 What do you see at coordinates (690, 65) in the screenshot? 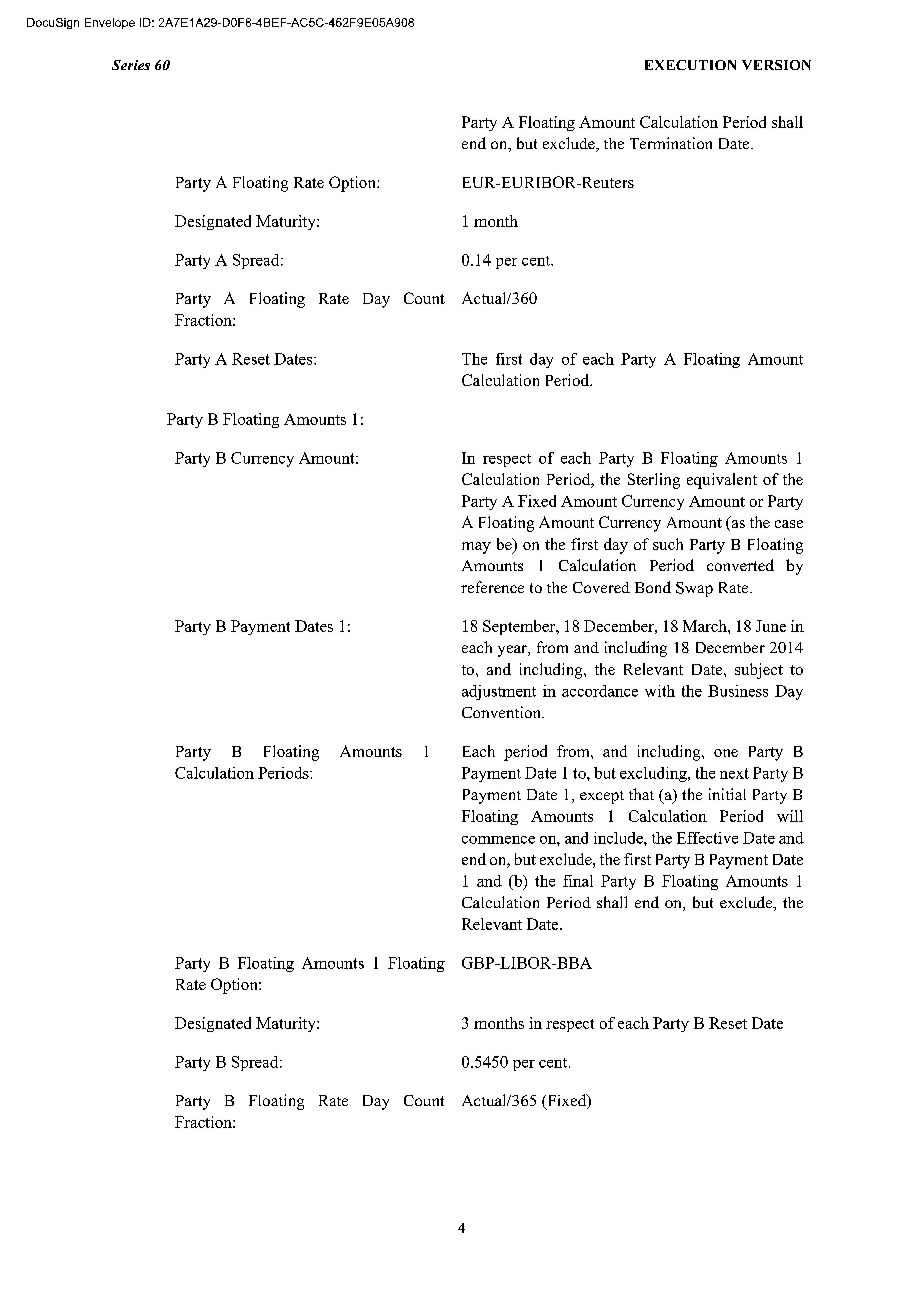
I see `EXECUTION` at bounding box center [690, 65].
